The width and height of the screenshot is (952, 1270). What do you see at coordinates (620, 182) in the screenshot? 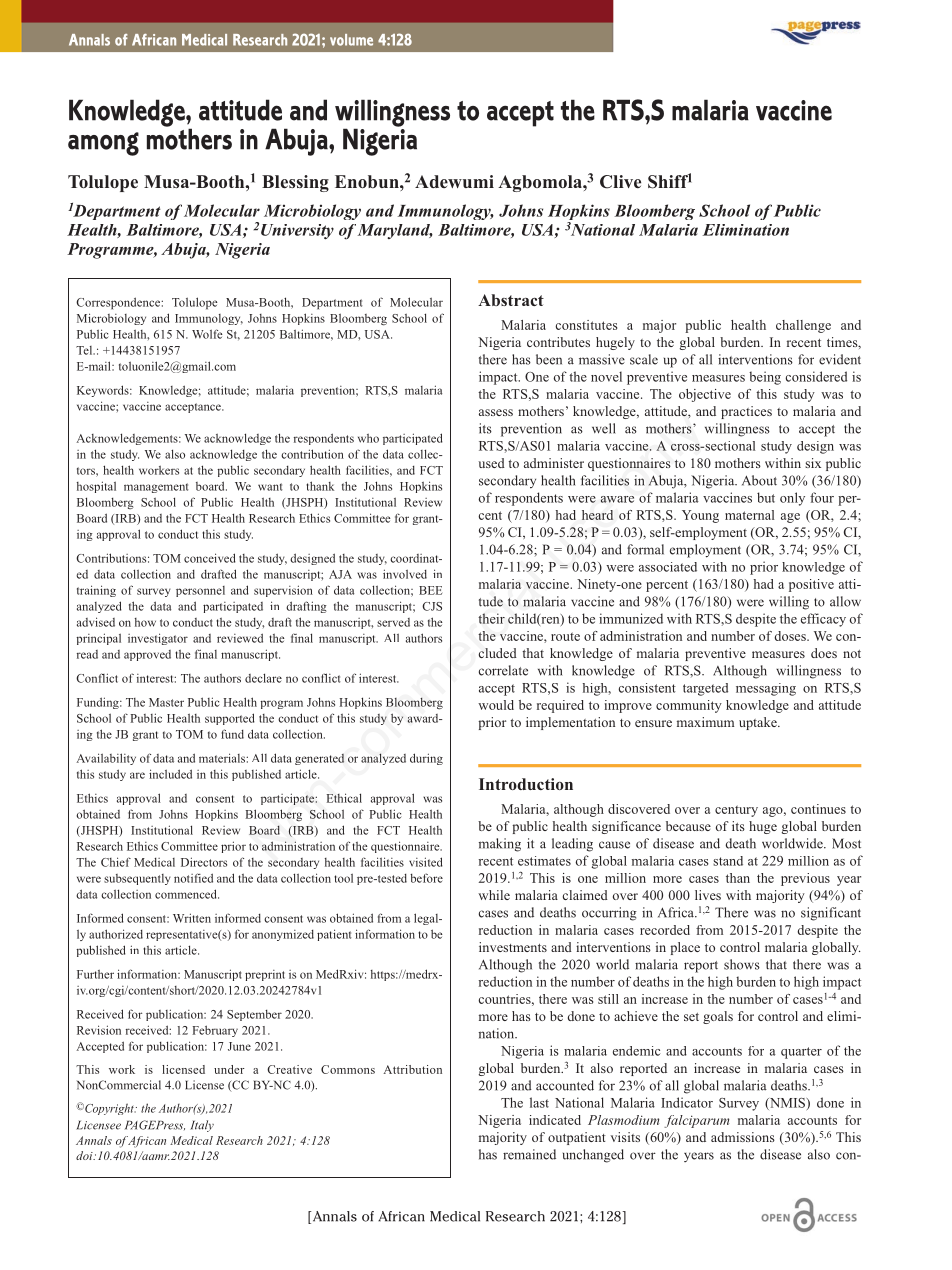
I see `Clive` at bounding box center [620, 182].
